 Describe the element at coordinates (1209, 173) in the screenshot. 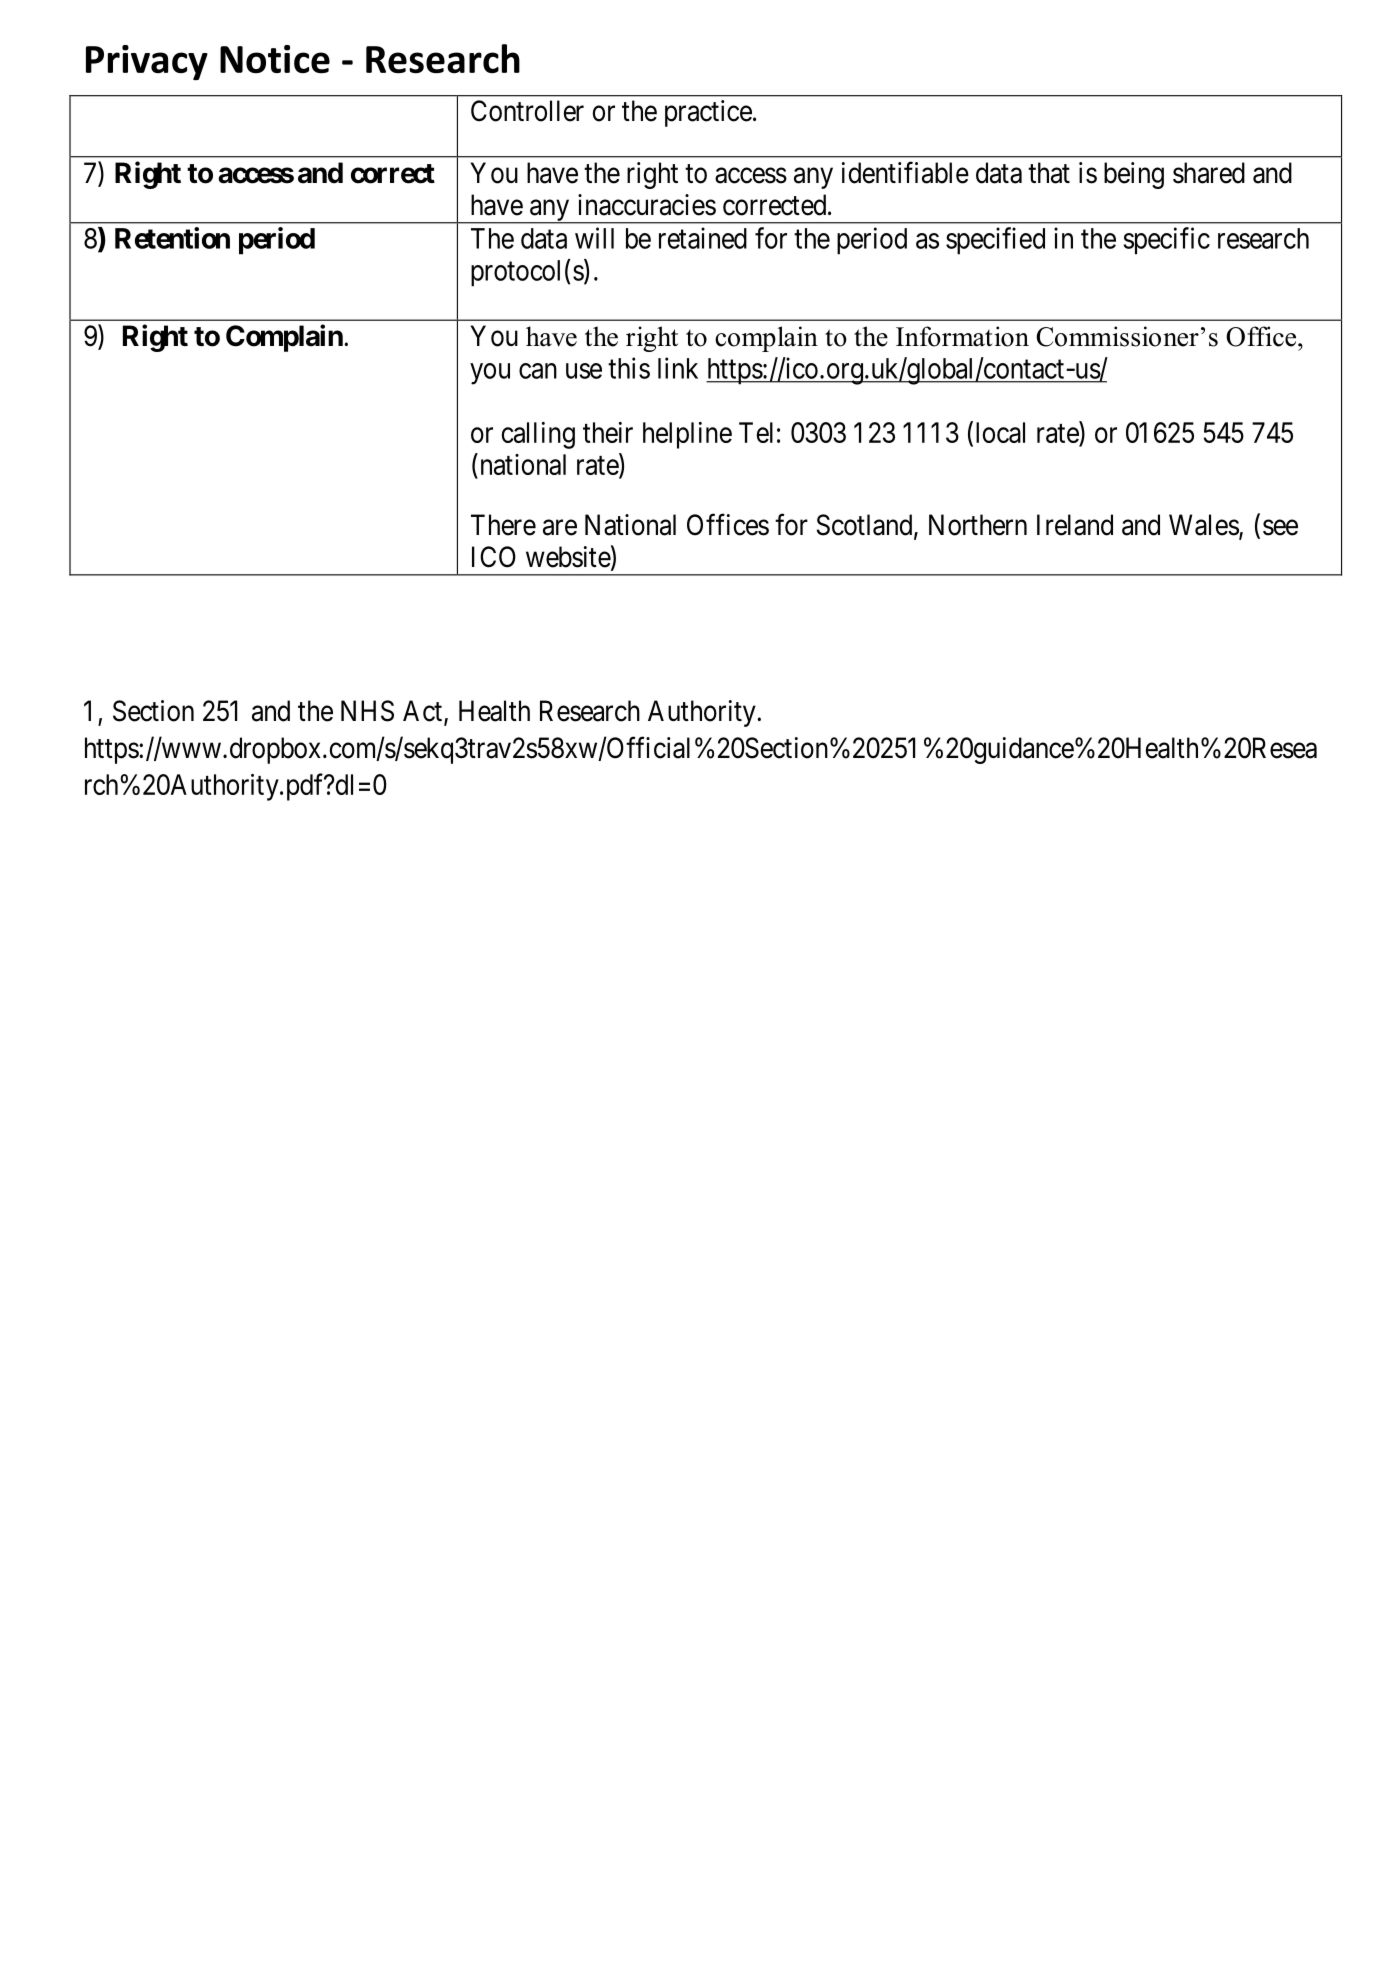

I see `shared` at that location.
